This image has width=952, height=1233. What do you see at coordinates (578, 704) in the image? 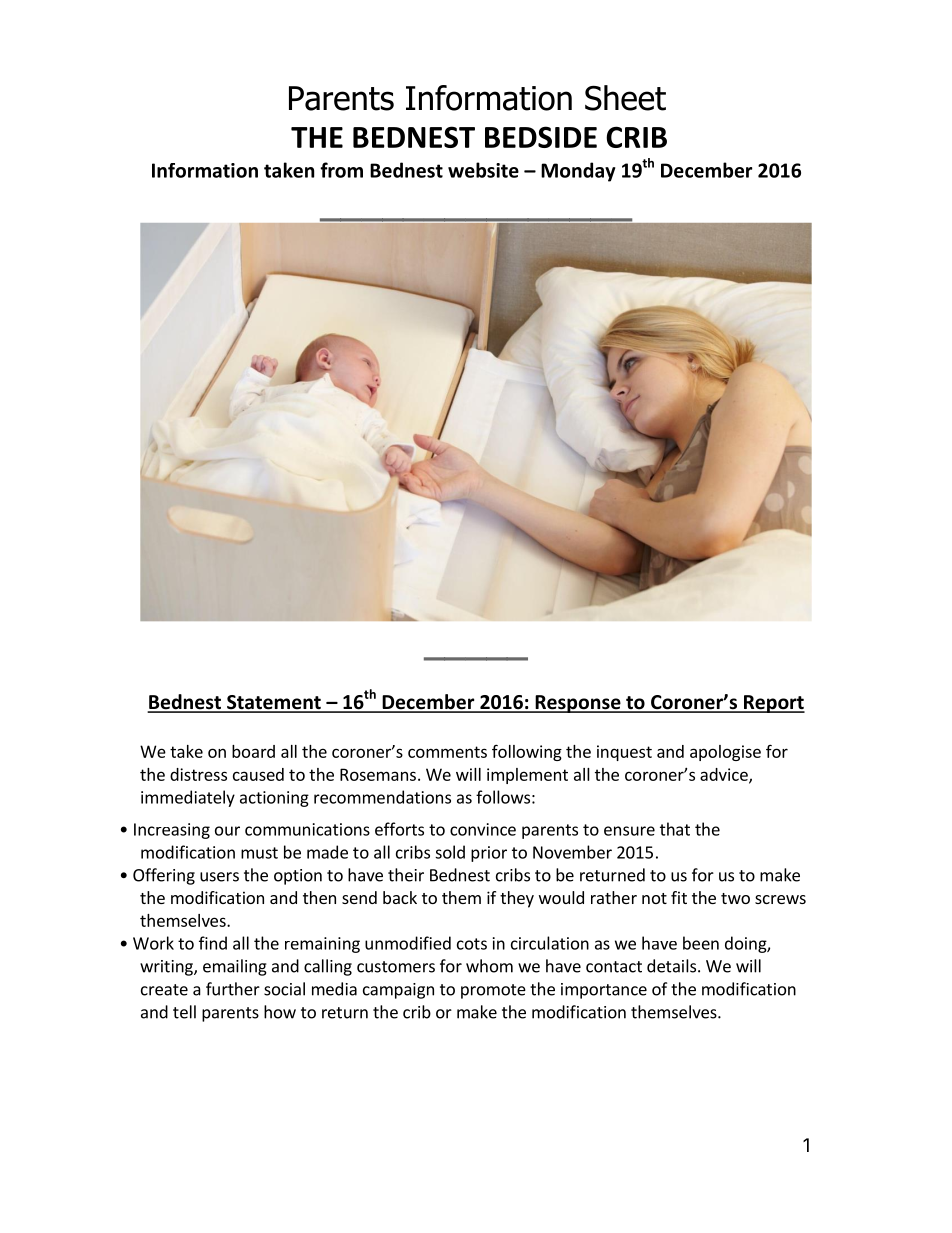
I see `Response` at bounding box center [578, 704].
